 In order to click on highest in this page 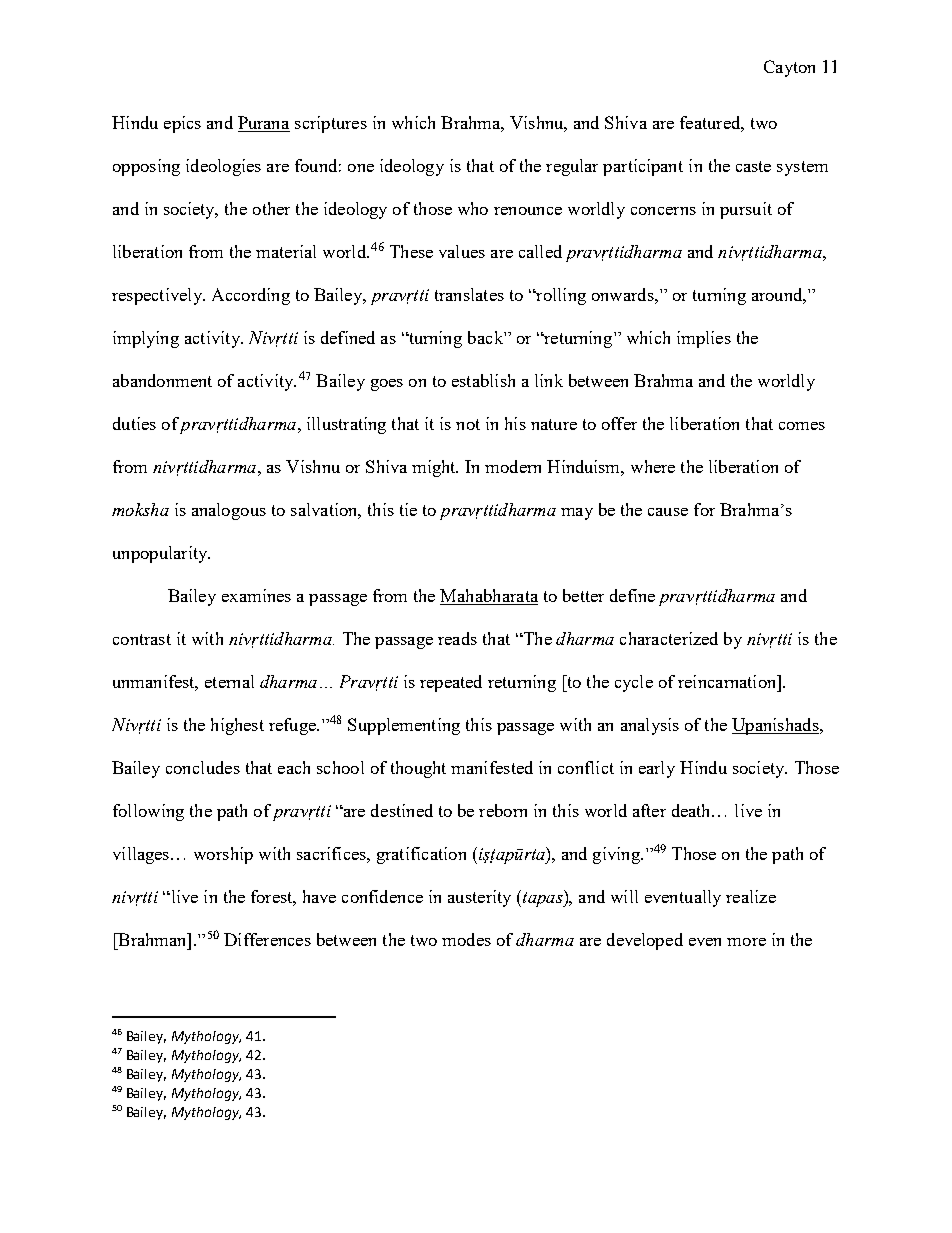, I will do `click(237, 726)`.
